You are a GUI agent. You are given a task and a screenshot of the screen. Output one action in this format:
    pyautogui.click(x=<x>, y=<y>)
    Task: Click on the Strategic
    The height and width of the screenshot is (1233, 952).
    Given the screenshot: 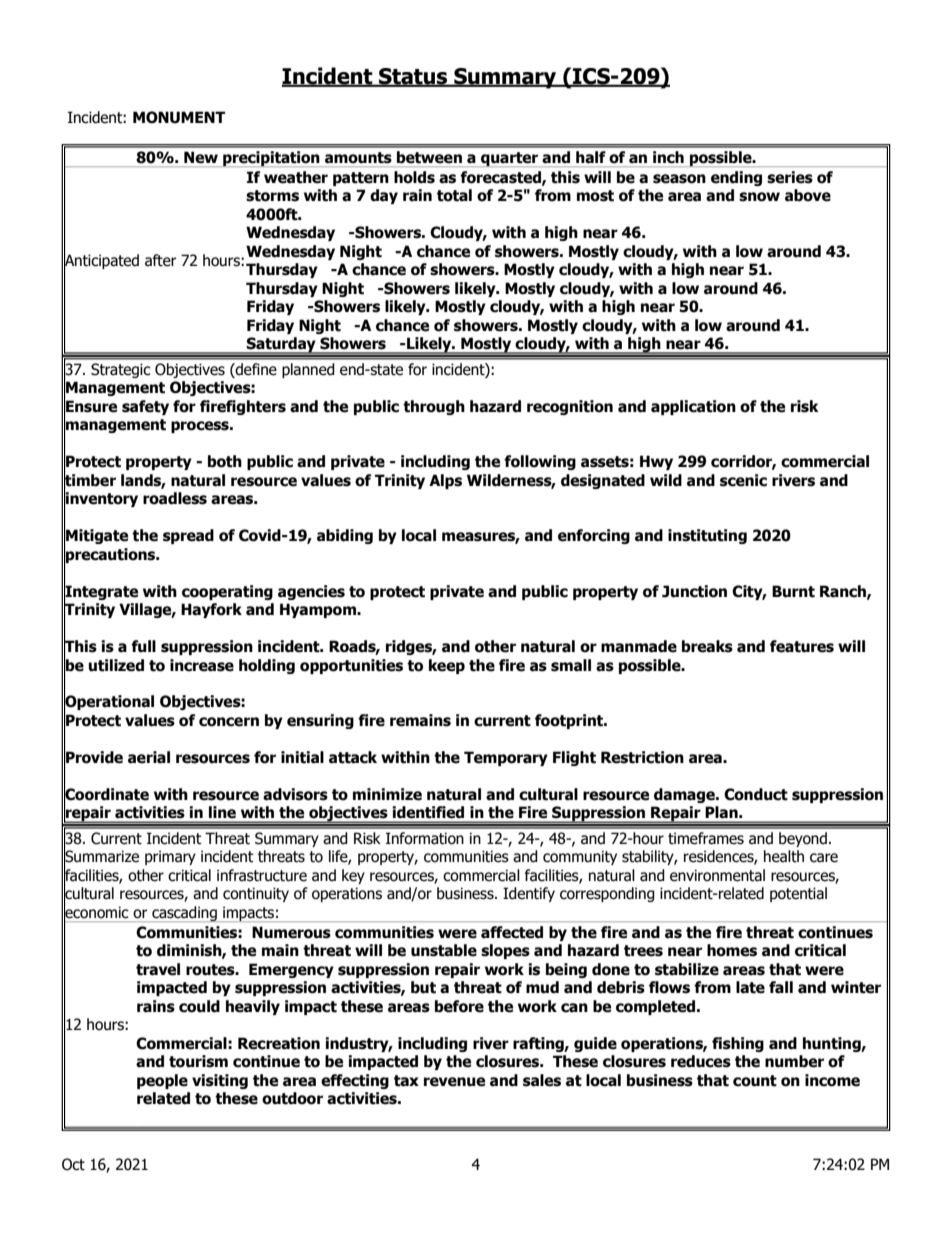 What is the action you would take?
    pyautogui.click(x=121, y=370)
